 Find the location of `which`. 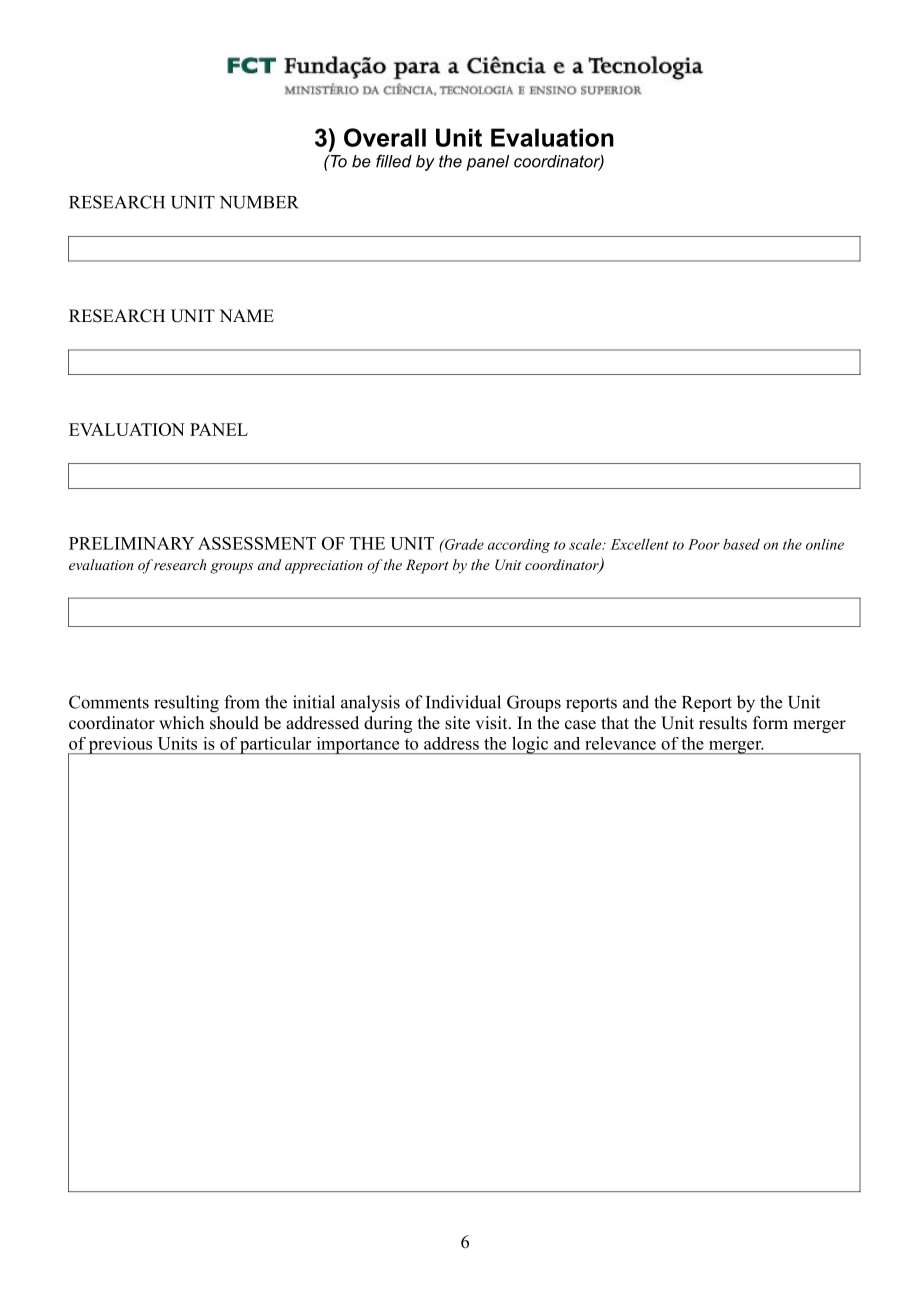

which is located at coordinates (181, 722).
